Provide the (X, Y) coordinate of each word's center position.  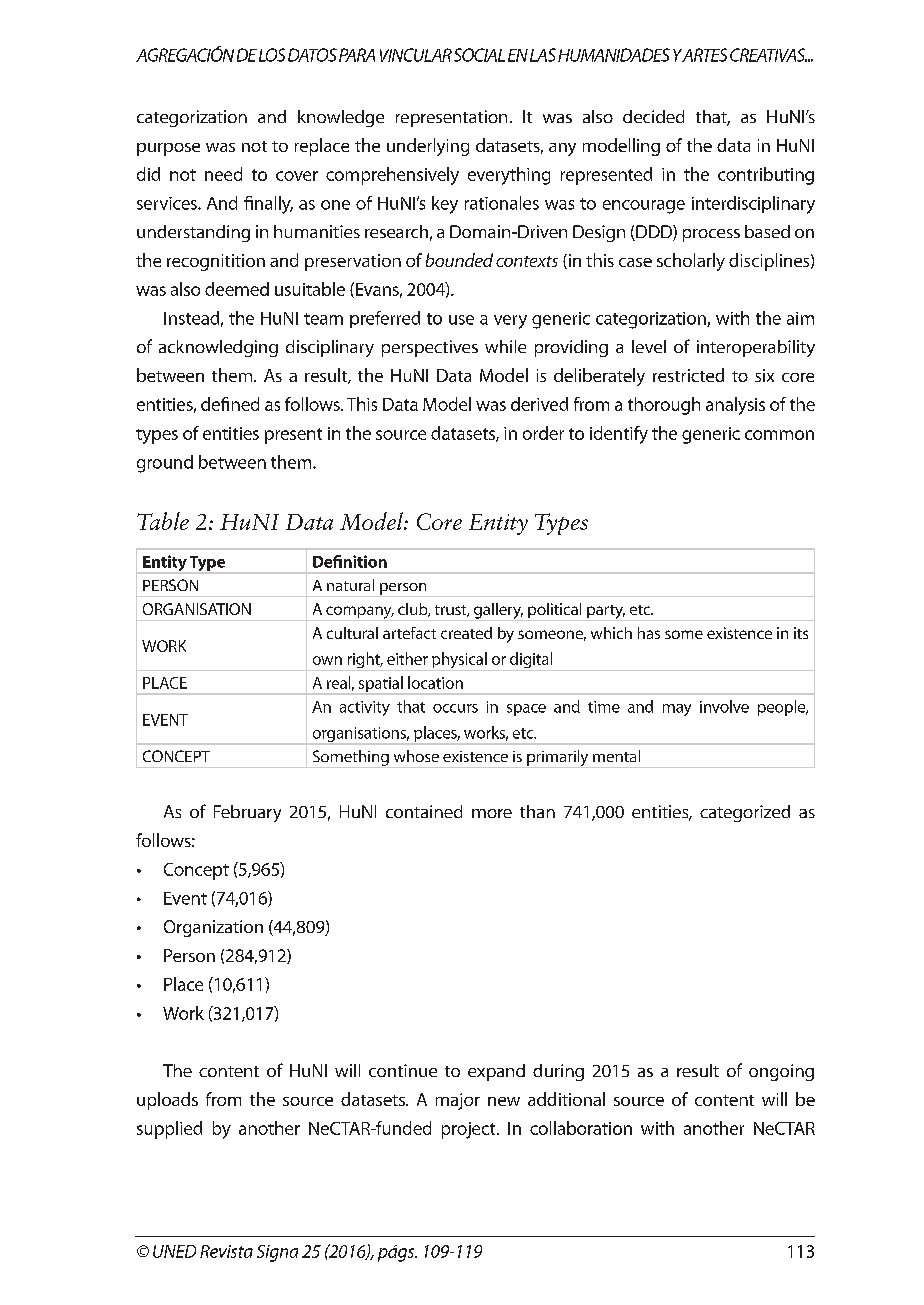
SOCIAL (479, 55)
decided (653, 116)
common (779, 435)
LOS (272, 55)
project (470, 1130)
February (247, 813)
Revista (226, 1251)
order (543, 433)
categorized (745, 813)
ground (165, 464)
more (492, 813)
